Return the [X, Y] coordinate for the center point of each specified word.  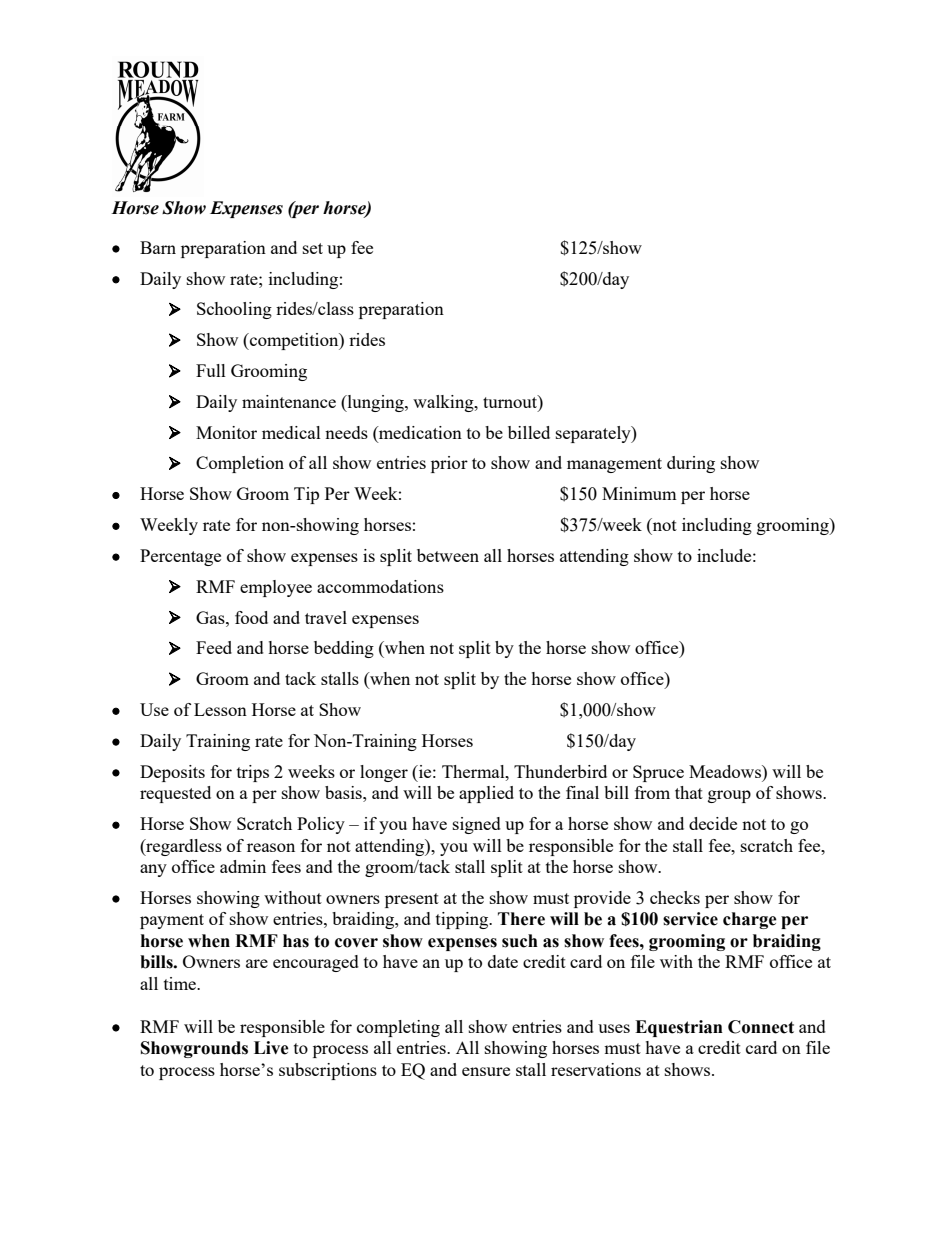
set [313, 248]
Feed [214, 647]
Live [271, 1048]
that [689, 792]
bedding [344, 649]
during [691, 464]
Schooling [234, 310]
